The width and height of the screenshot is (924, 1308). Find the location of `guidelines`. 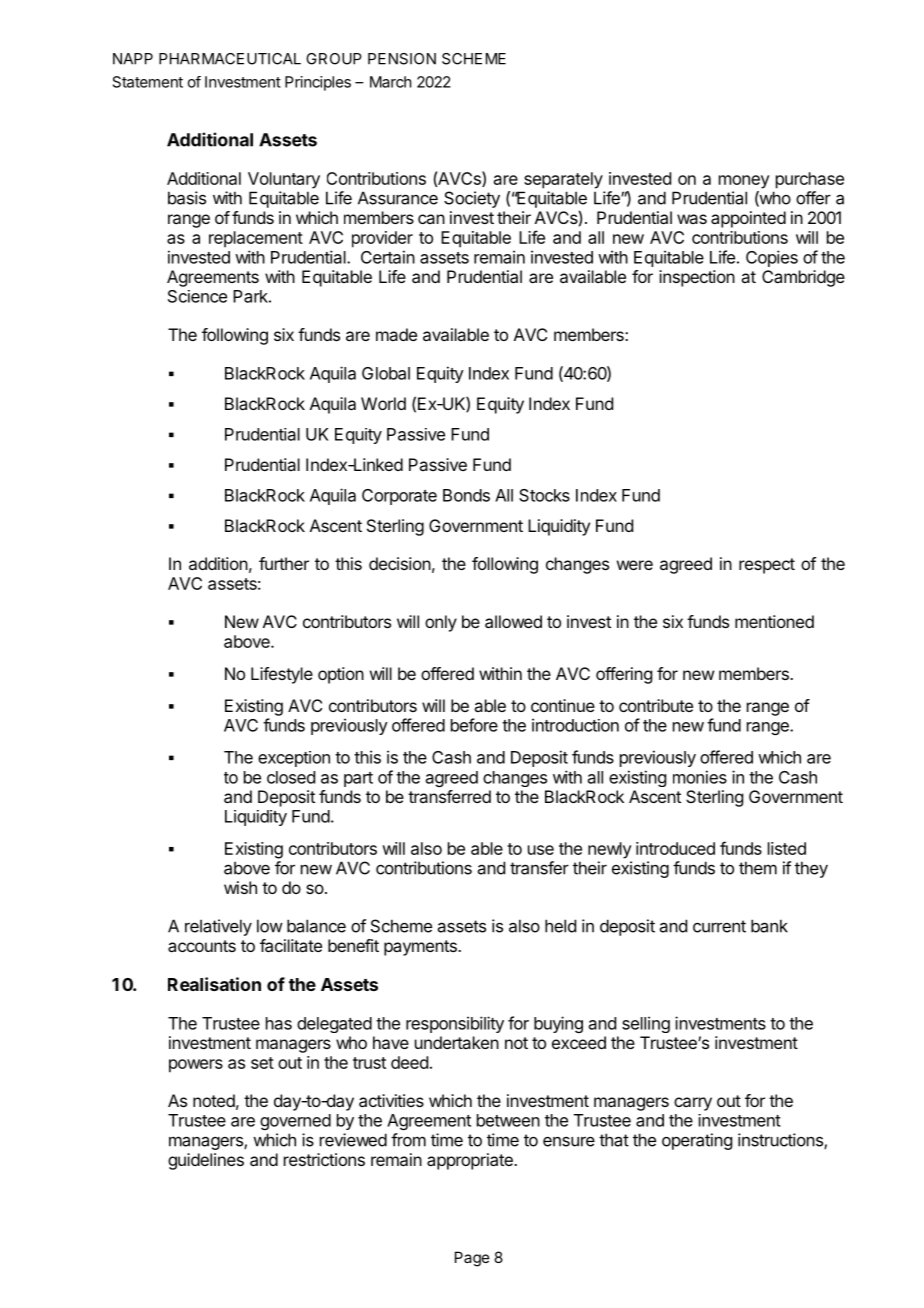

guidelines is located at coordinates (206, 1161).
